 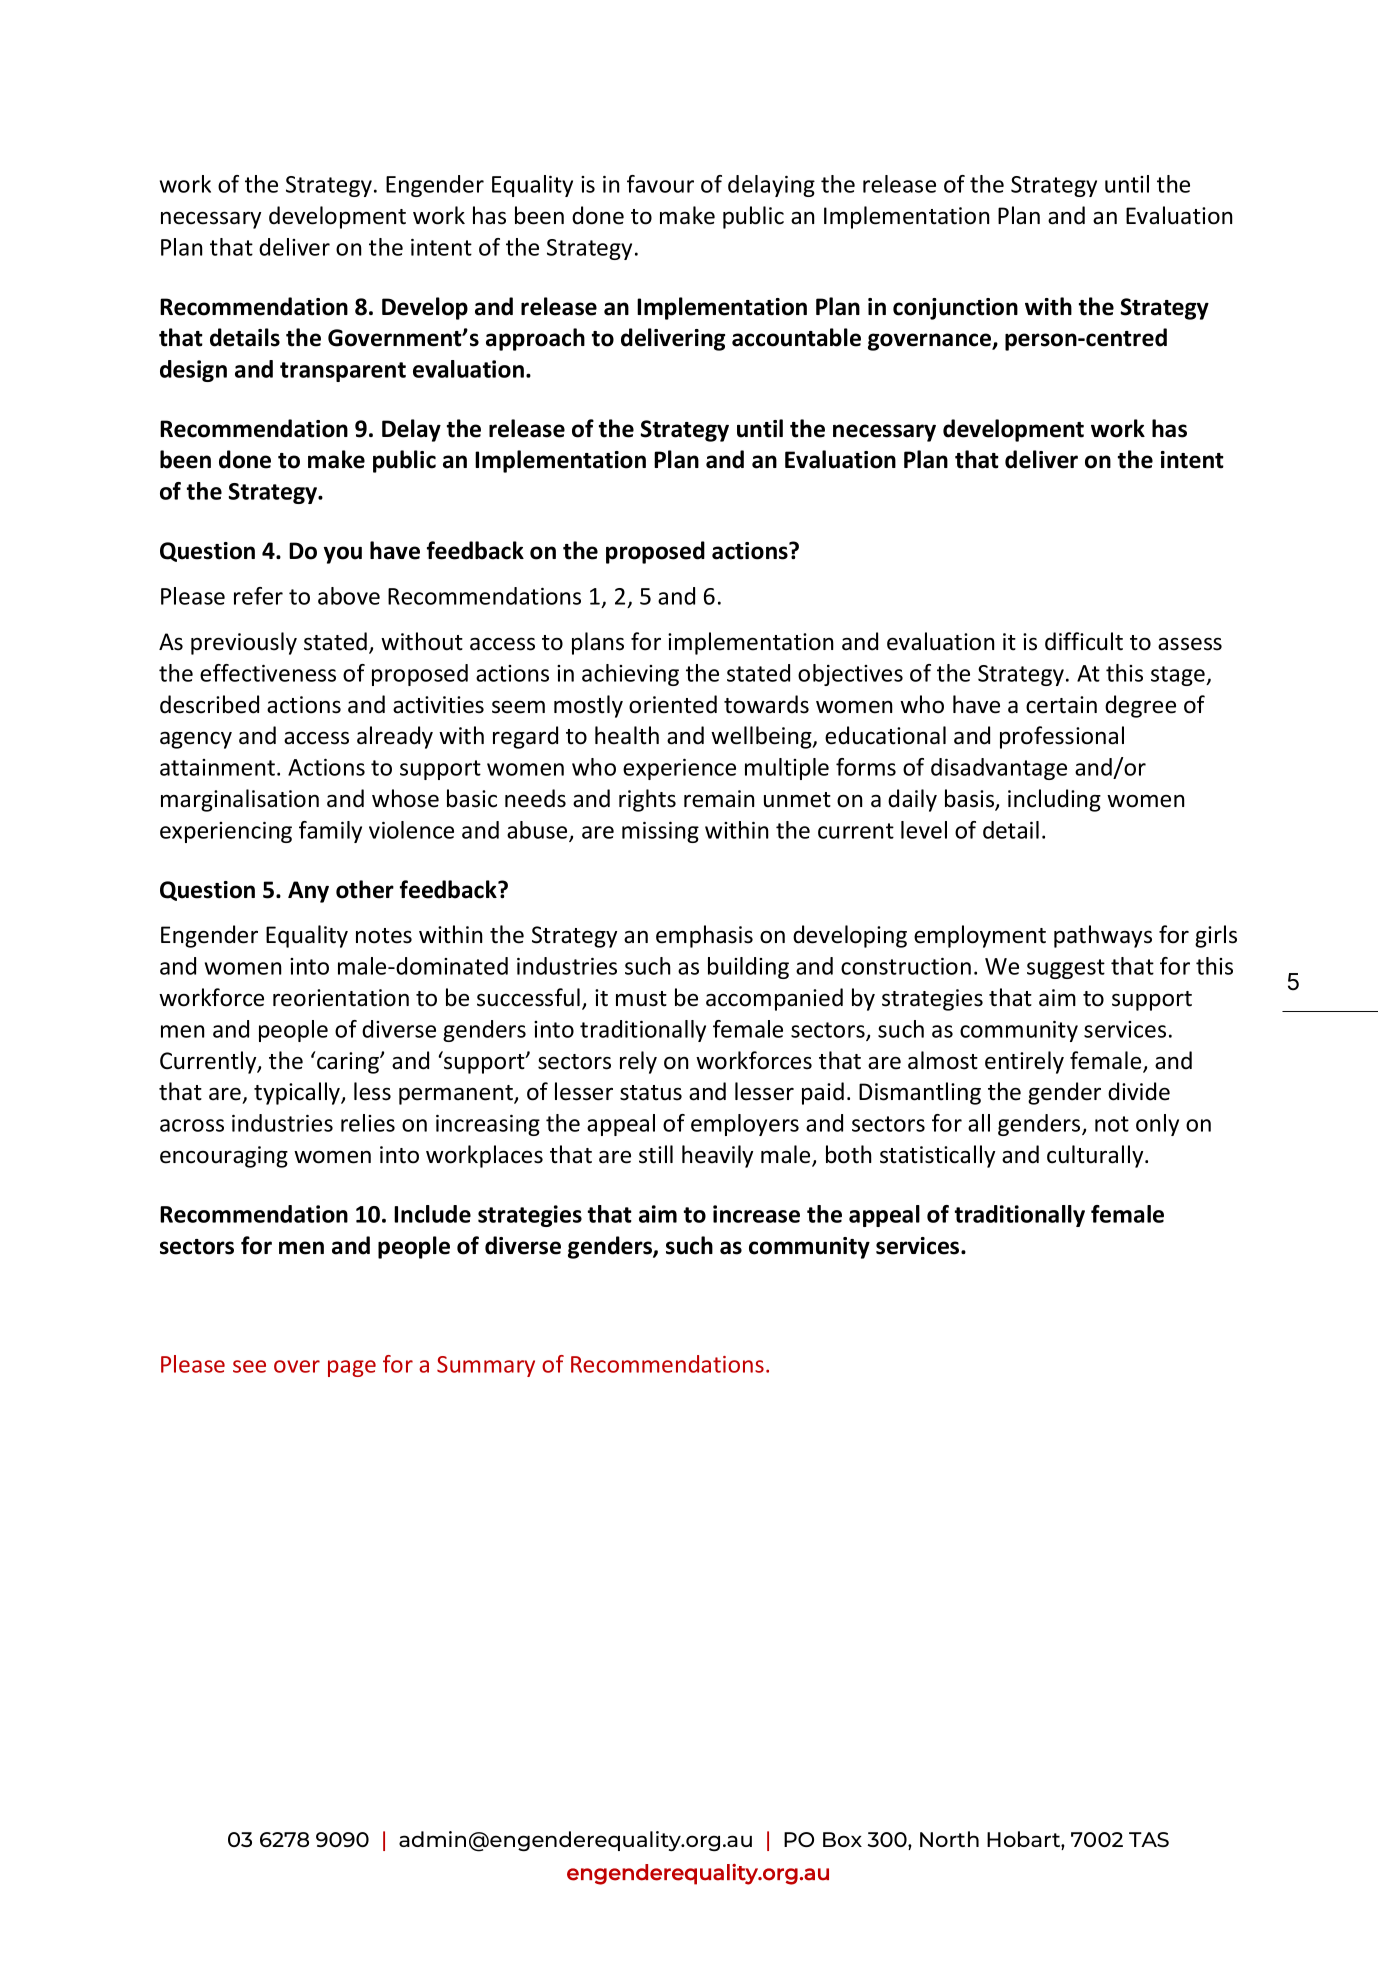 I want to click on reorientation, so click(x=341, y=998).
